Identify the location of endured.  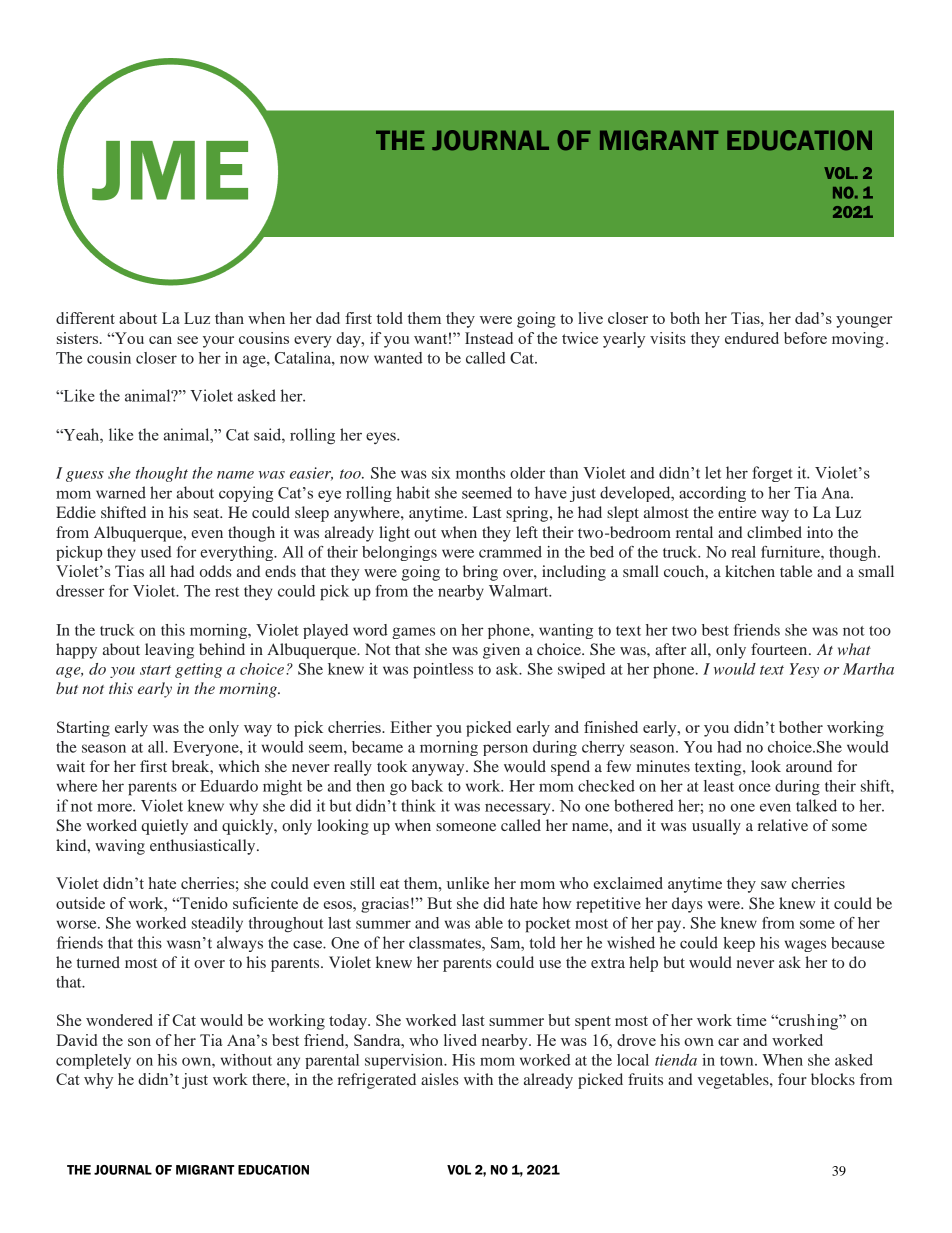
(752, 338).
